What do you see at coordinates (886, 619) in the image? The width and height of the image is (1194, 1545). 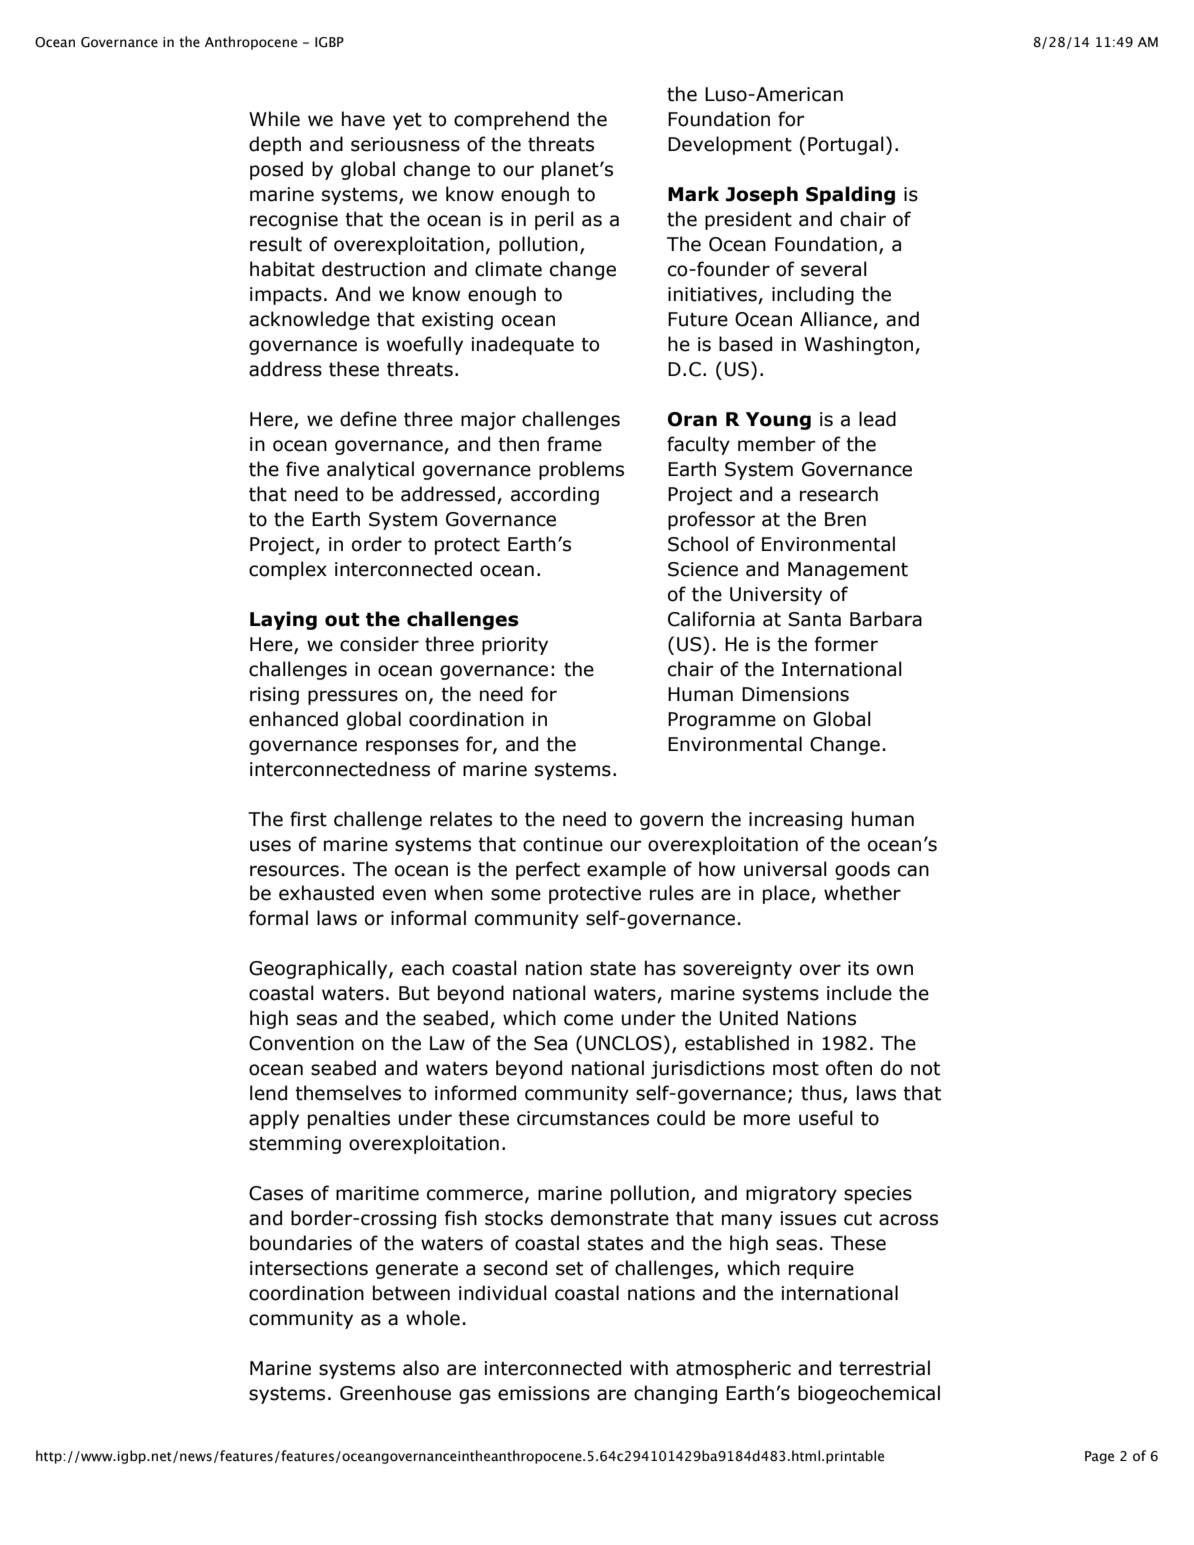 I see `Barbara` at bounding box center [886, 619].
